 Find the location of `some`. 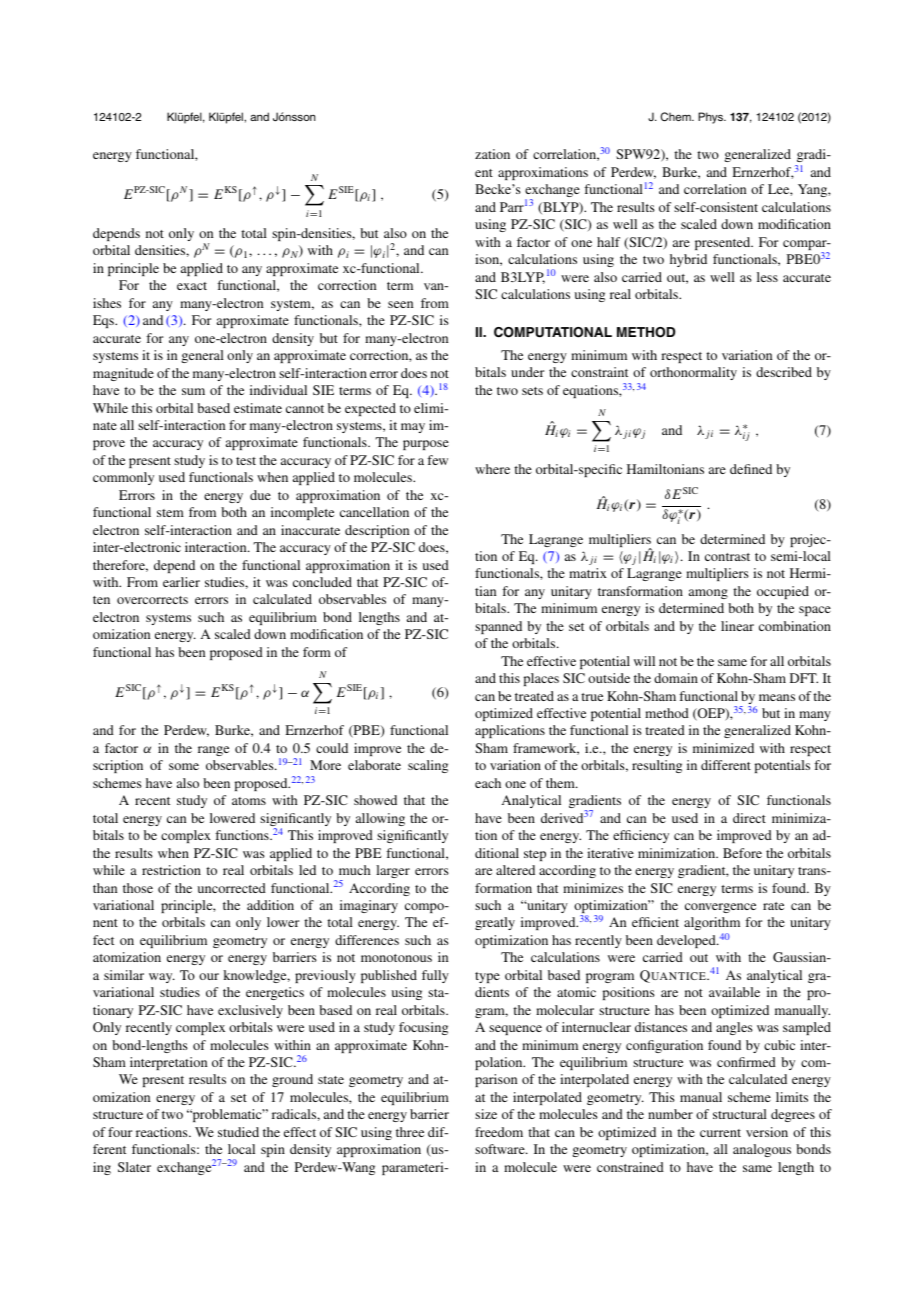

some is located at coordinates (184, 766).
